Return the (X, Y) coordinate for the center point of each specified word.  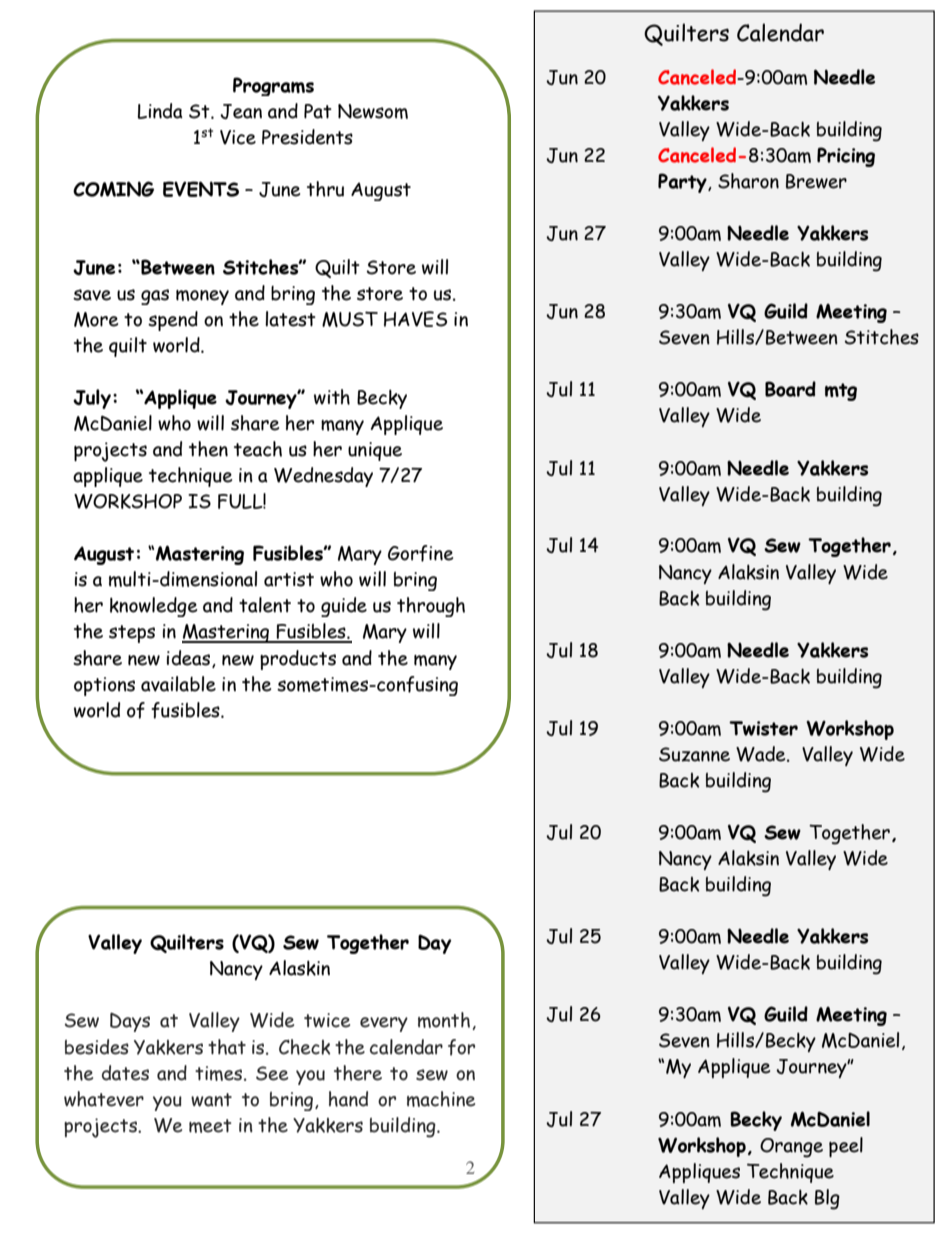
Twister (763, 728)
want (211, 1100)
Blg (827, 1199)
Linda (160, 111)
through (431, 607)
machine (441, 1099)
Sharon (748, 181)
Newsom (373, 111)
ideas (190, 659)
